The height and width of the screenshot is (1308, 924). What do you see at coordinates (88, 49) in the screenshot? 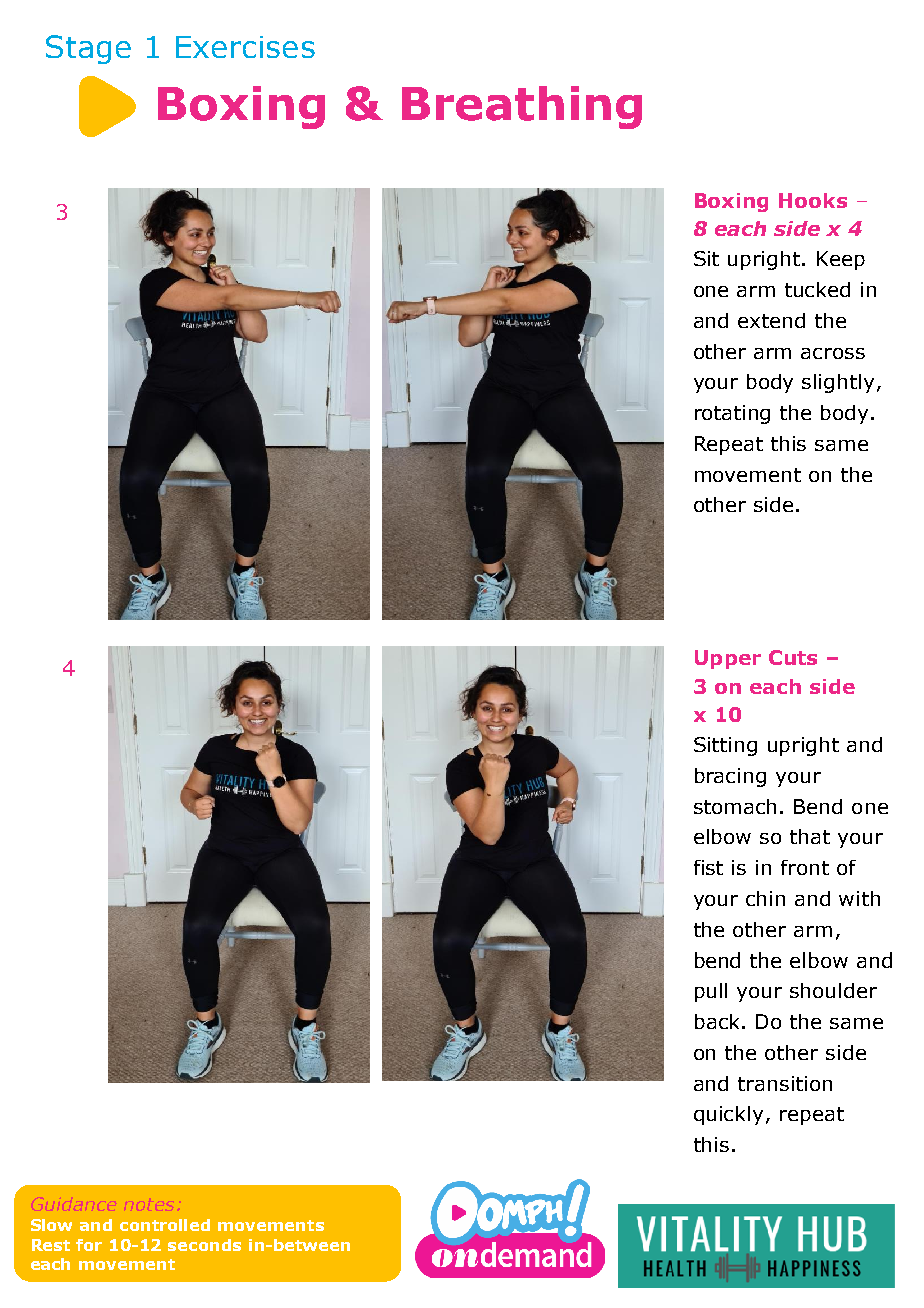
I see `Stage` at bounding box center [88, 49].
